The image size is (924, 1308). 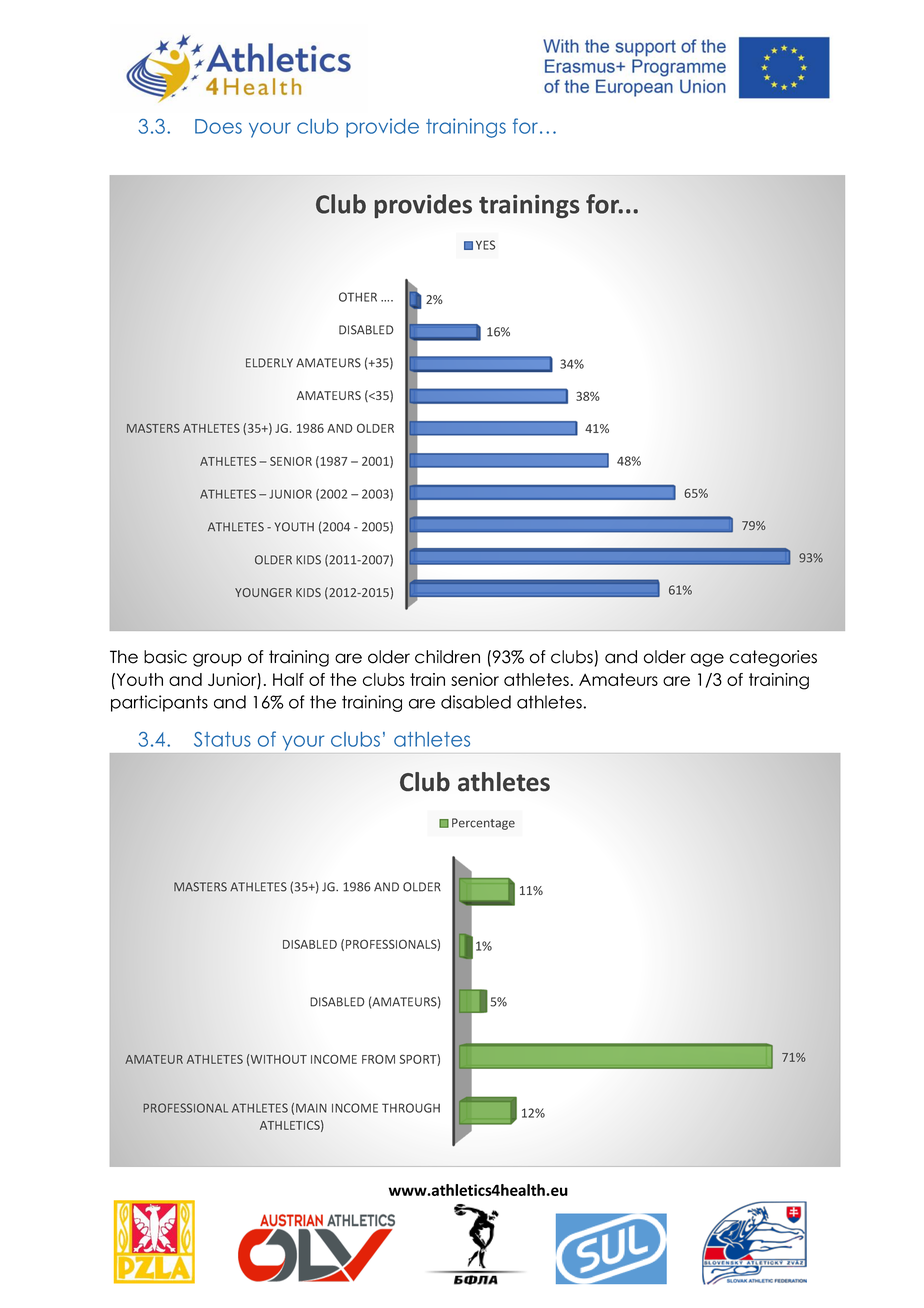 What do you see at coordinates (378, 1059) in the screenshot?
I see `FROM` at bounding box center [378, 1059].
